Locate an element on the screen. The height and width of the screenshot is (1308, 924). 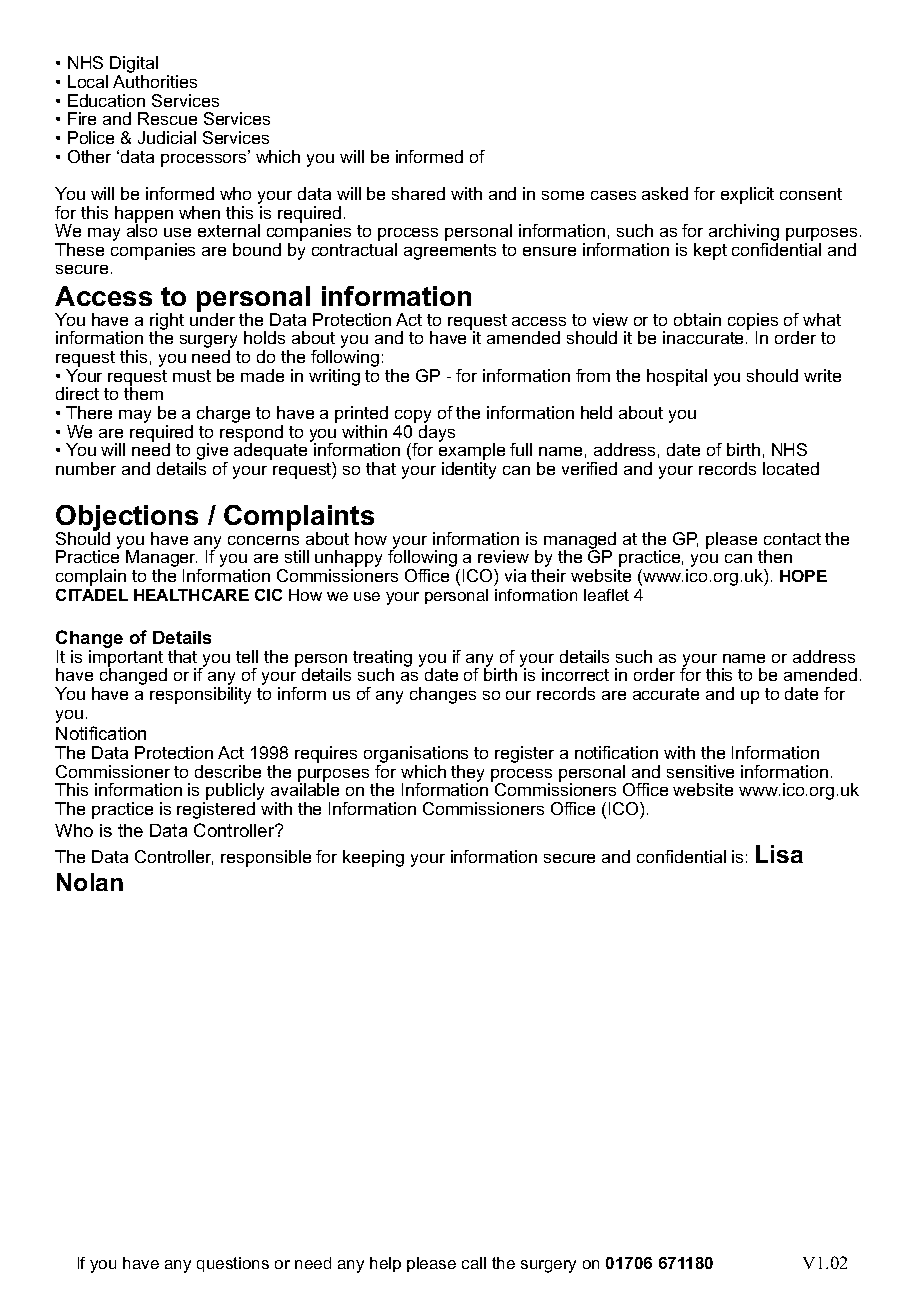
HOPE is located at coordinates (803, 576).
